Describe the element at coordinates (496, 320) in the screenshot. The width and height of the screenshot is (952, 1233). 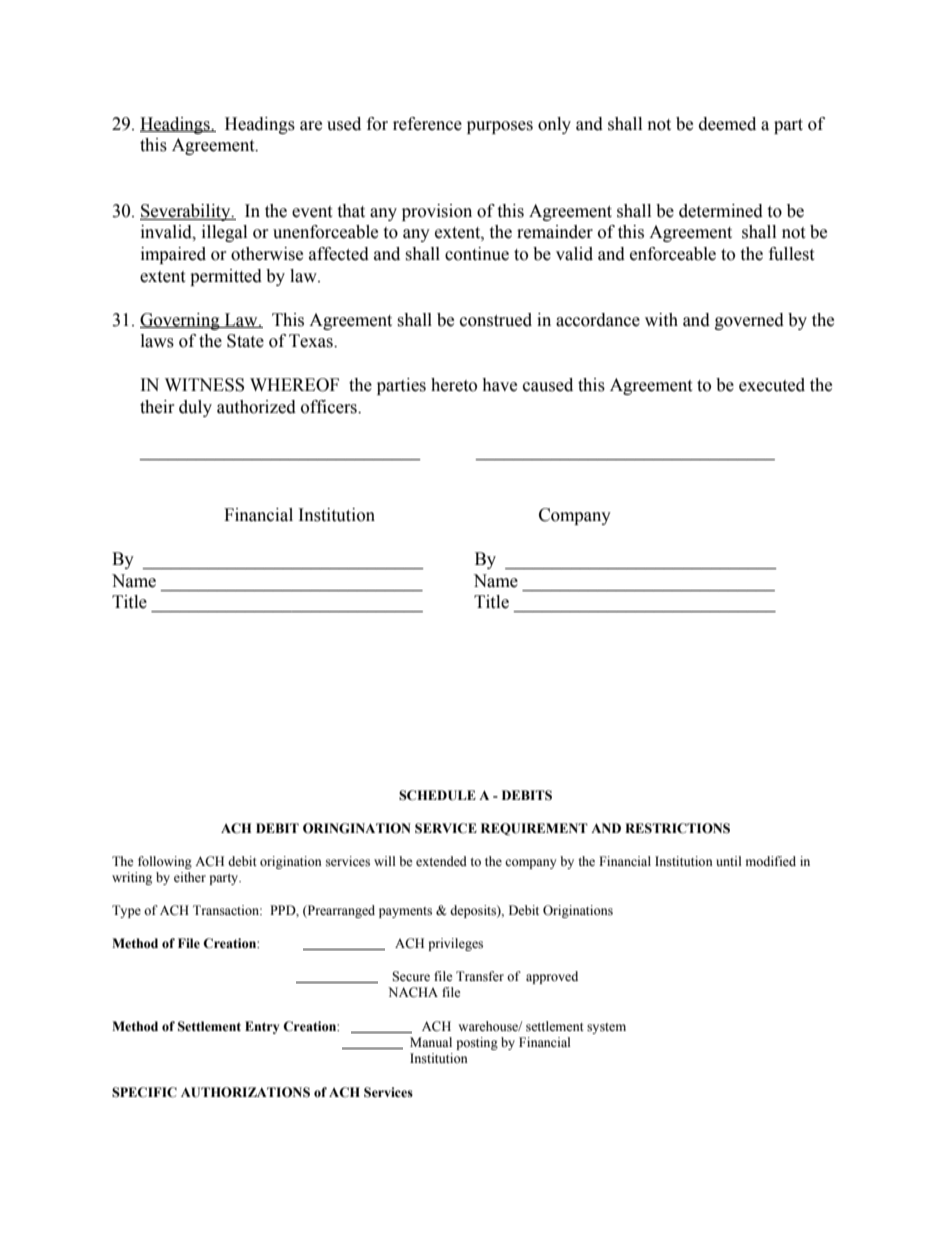
I see `construed` at that location.
